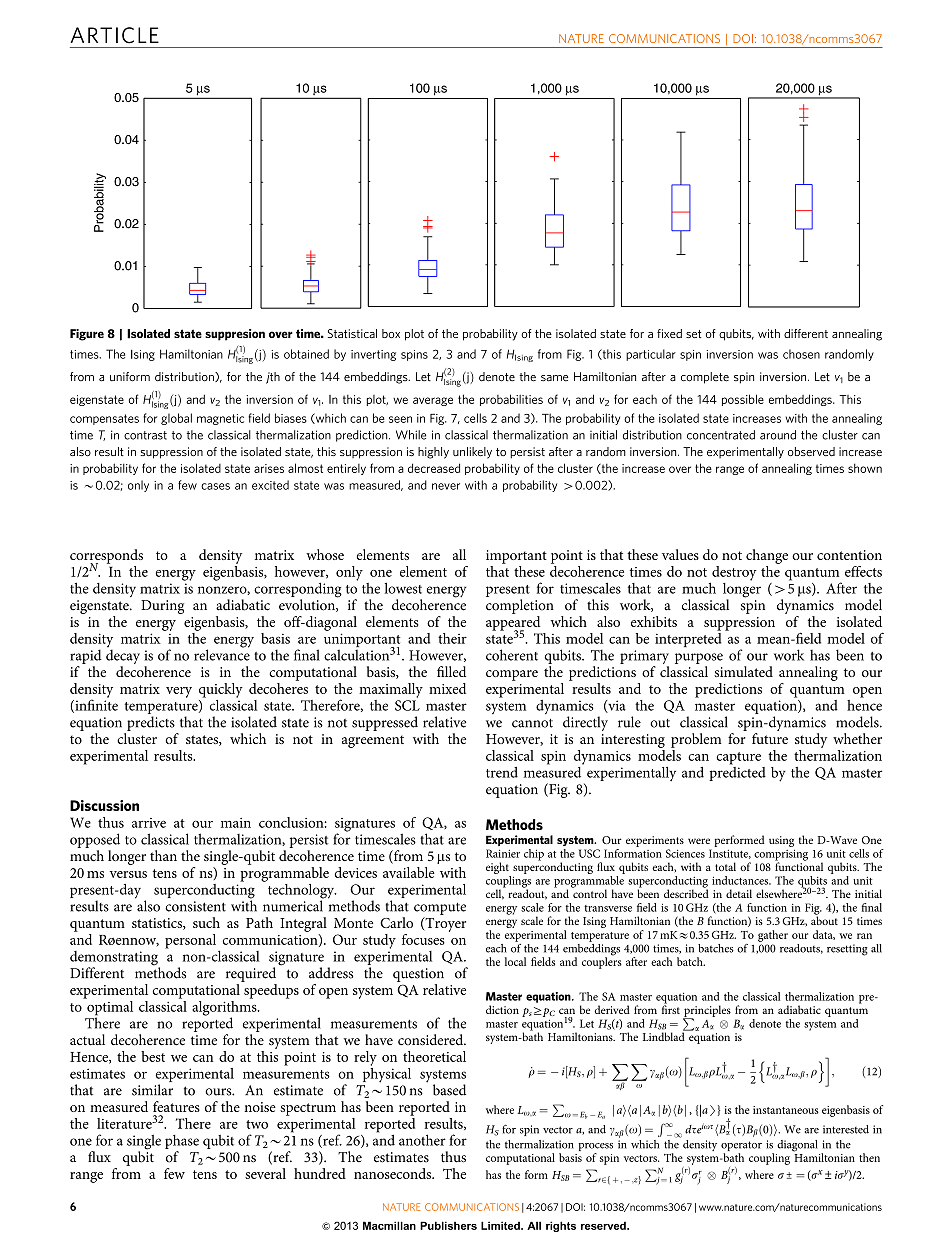 The height and width of the document is (1251, 952). I want to click on global, so click(176, 419).
